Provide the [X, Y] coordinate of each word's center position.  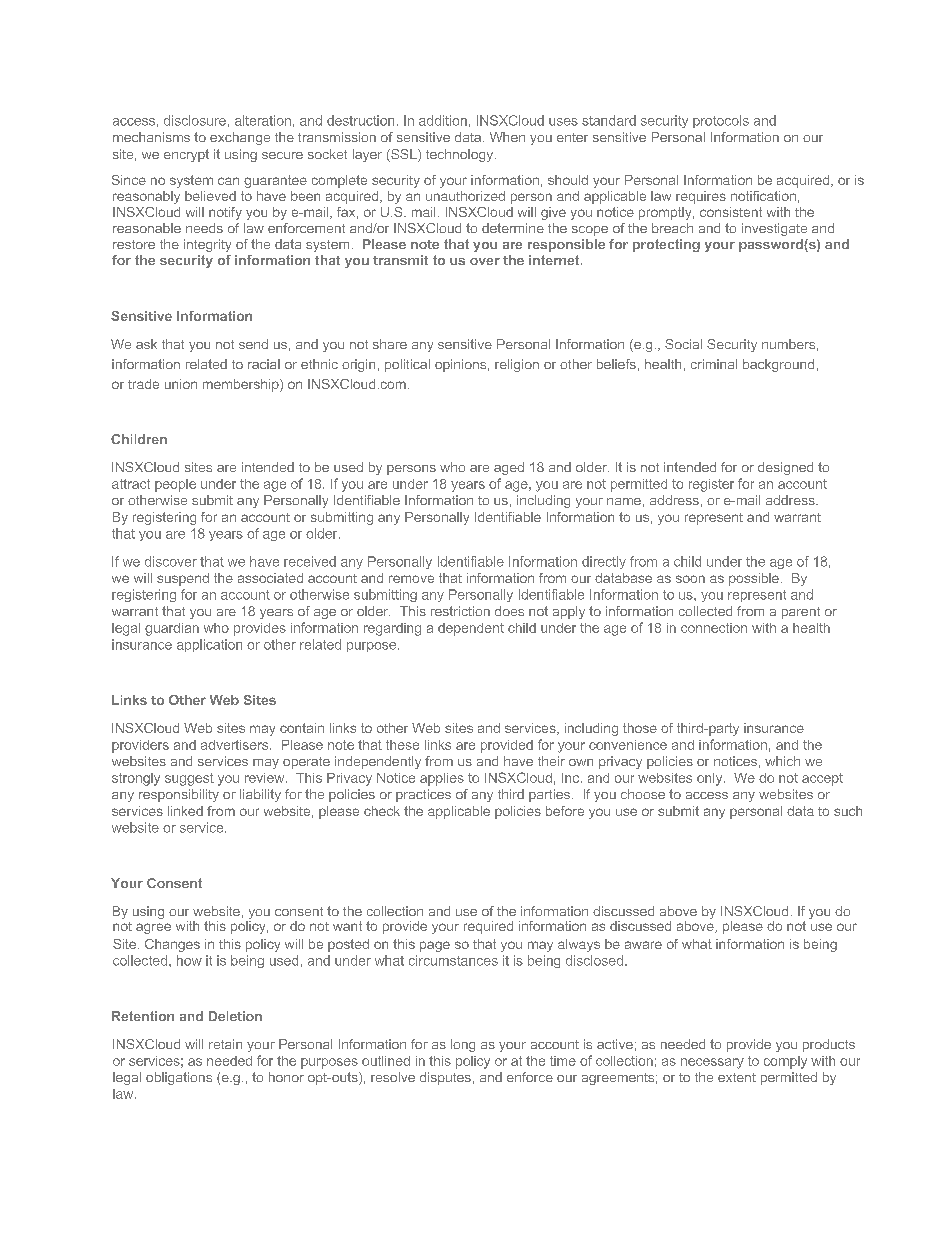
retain [225, 1044]
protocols [721, 121]
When [507, 137]
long [463, 1045]
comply [785, 1062]
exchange [240, 138]
